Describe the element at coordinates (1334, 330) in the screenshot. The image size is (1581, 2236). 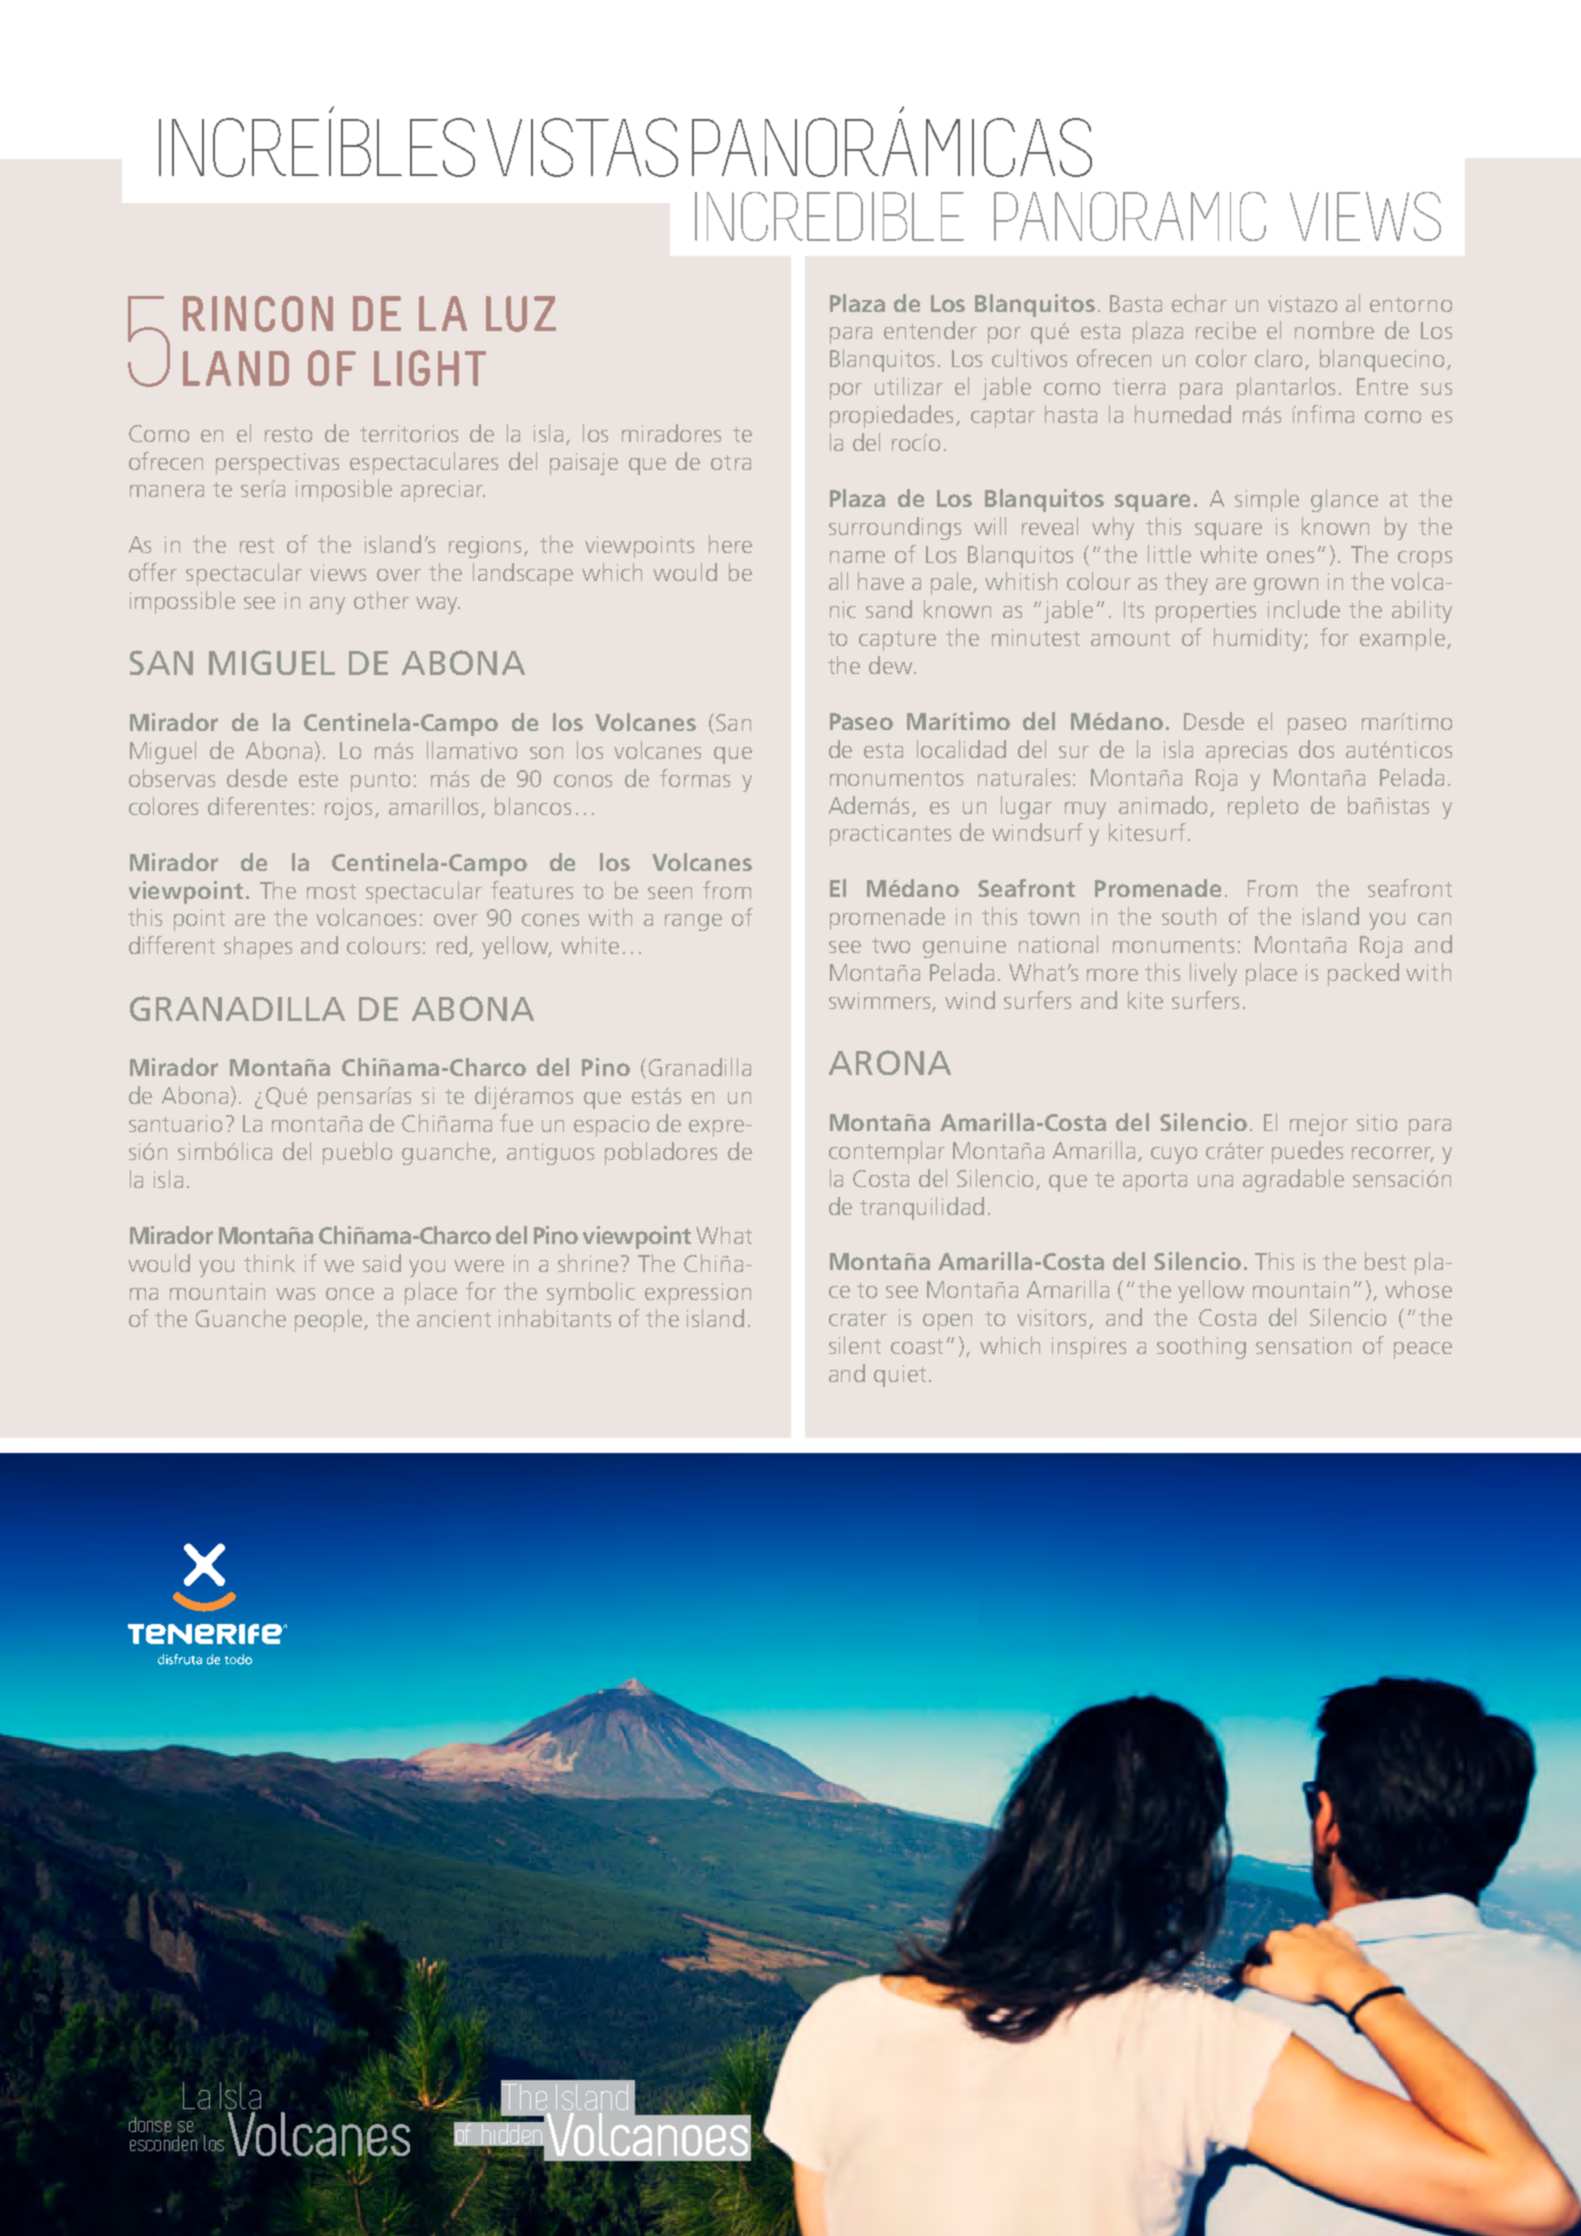
I see `nombre` at that location.
